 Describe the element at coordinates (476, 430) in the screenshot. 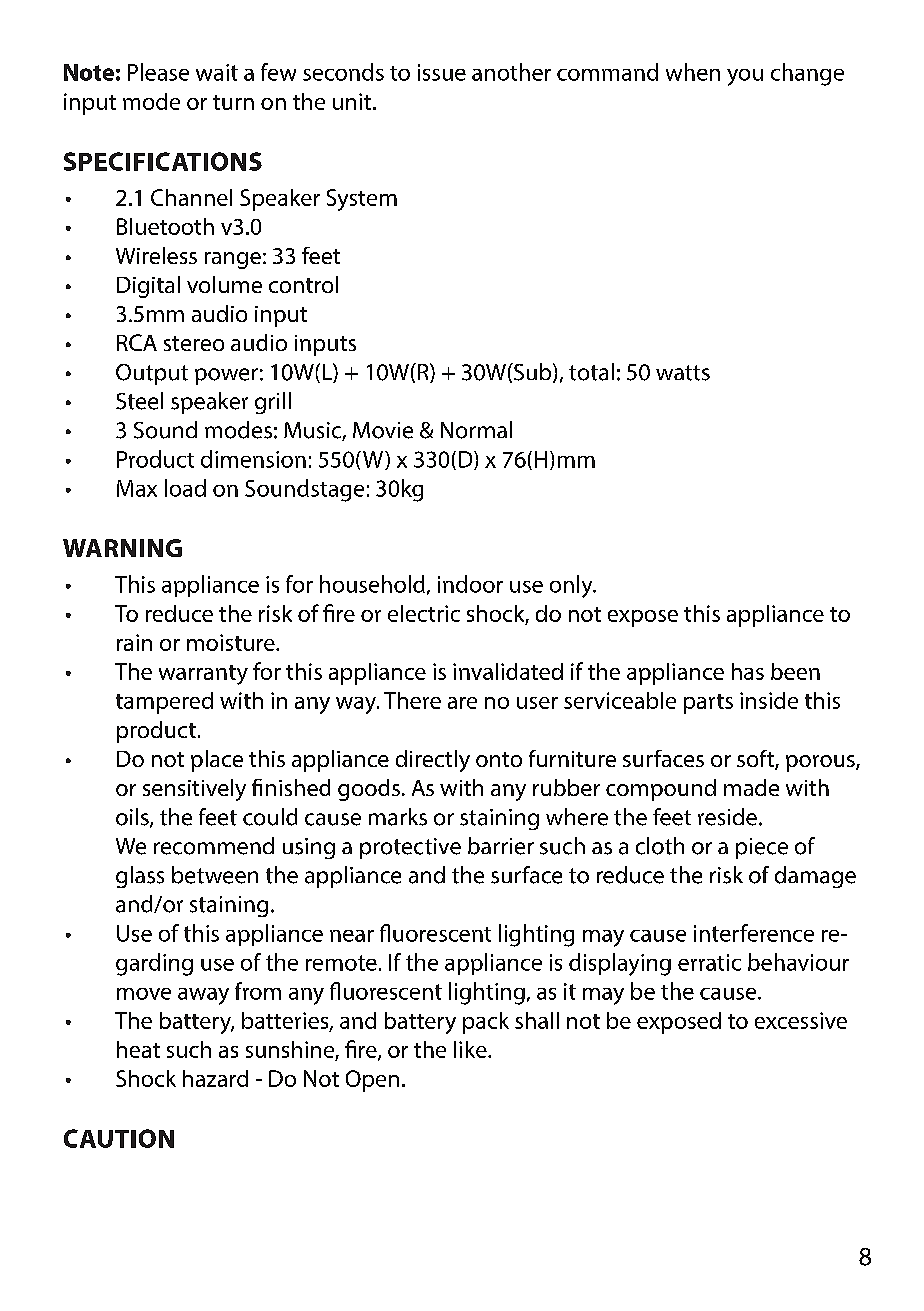

I see `Normal` at that location.
